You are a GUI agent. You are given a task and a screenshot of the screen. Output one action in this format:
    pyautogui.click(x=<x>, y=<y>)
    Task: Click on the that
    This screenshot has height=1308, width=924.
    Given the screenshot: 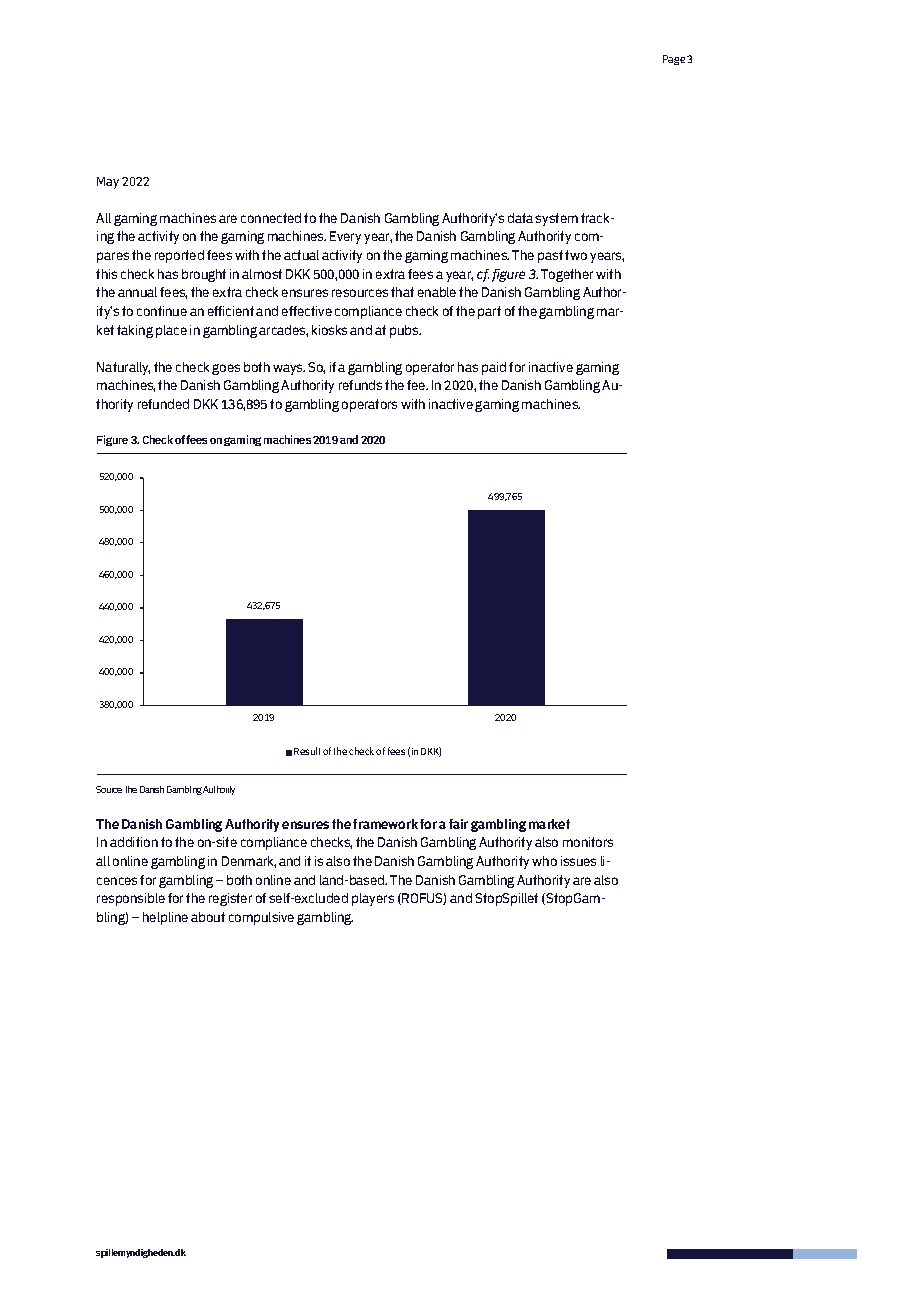 What is the action you would take?
    pyautogui.click(x=402, y=292)
